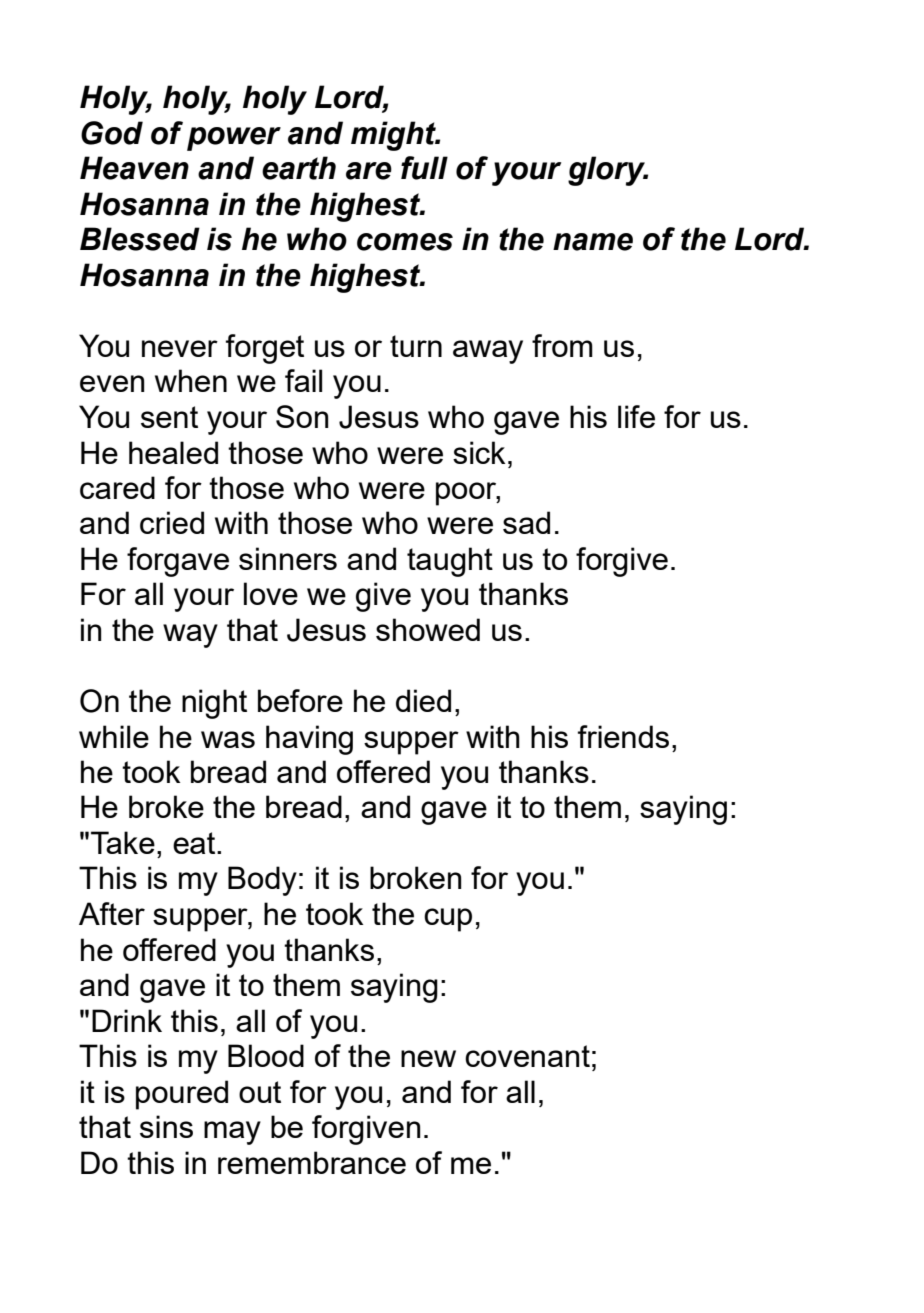  Describe the element at coordinates (134, 168) in the screenshot. I see `Heaven` at that location.
